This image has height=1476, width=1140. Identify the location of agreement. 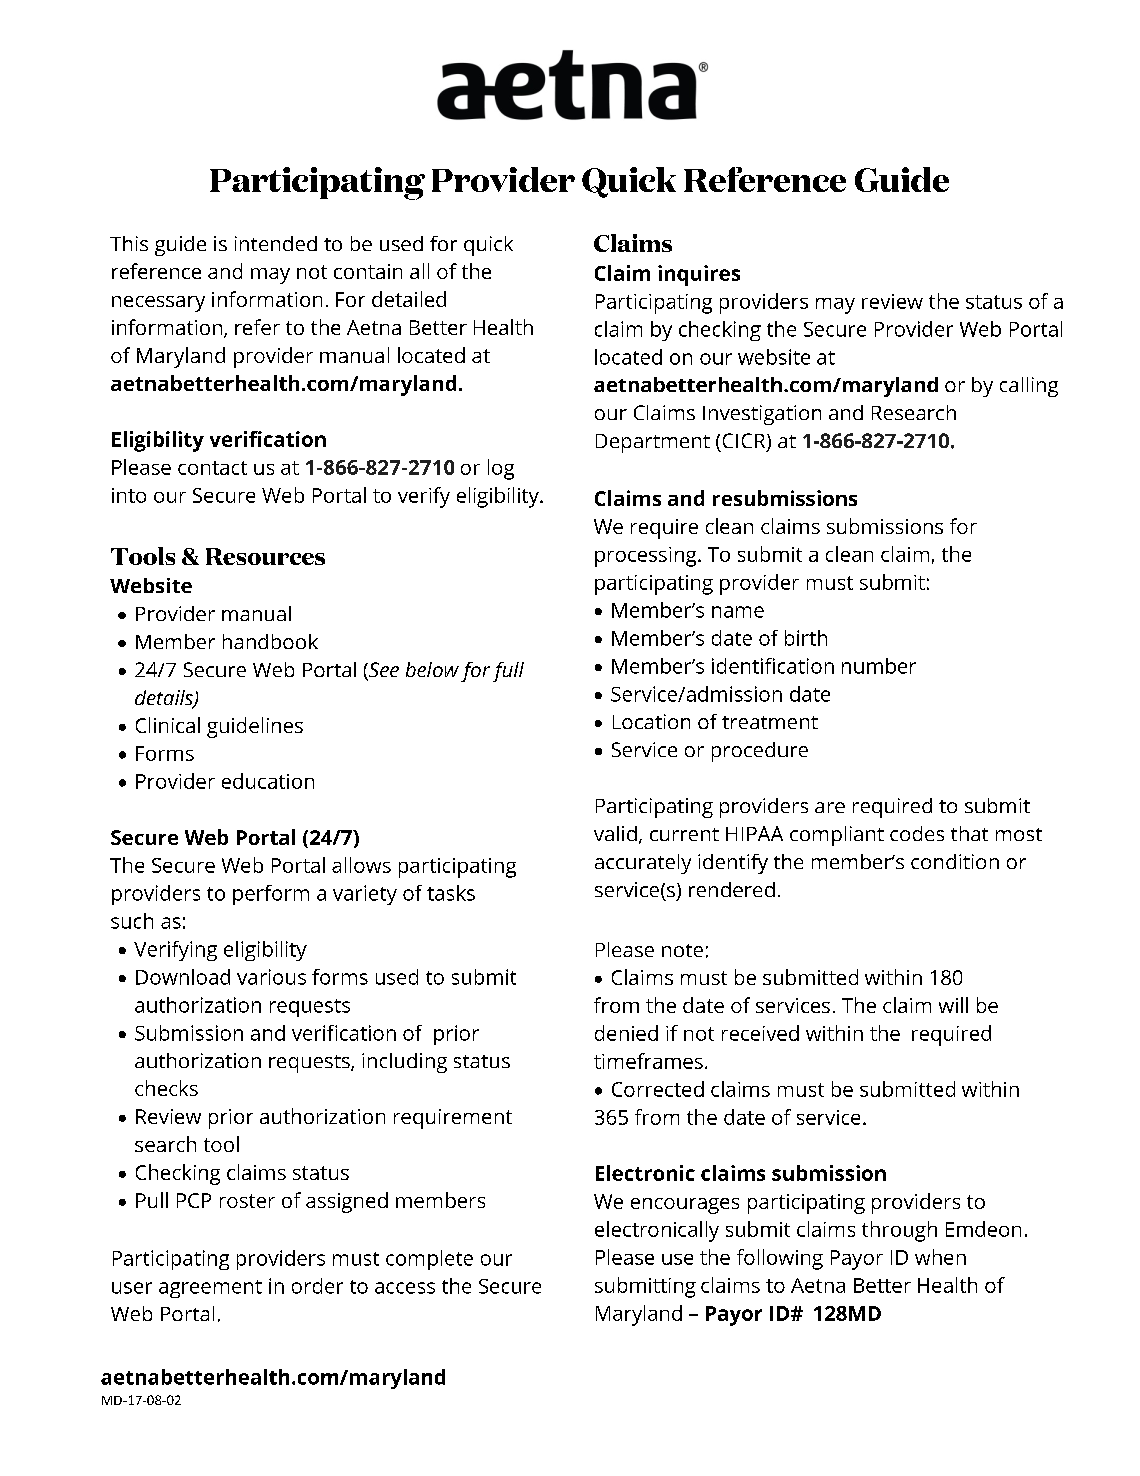
(210, 1289).
